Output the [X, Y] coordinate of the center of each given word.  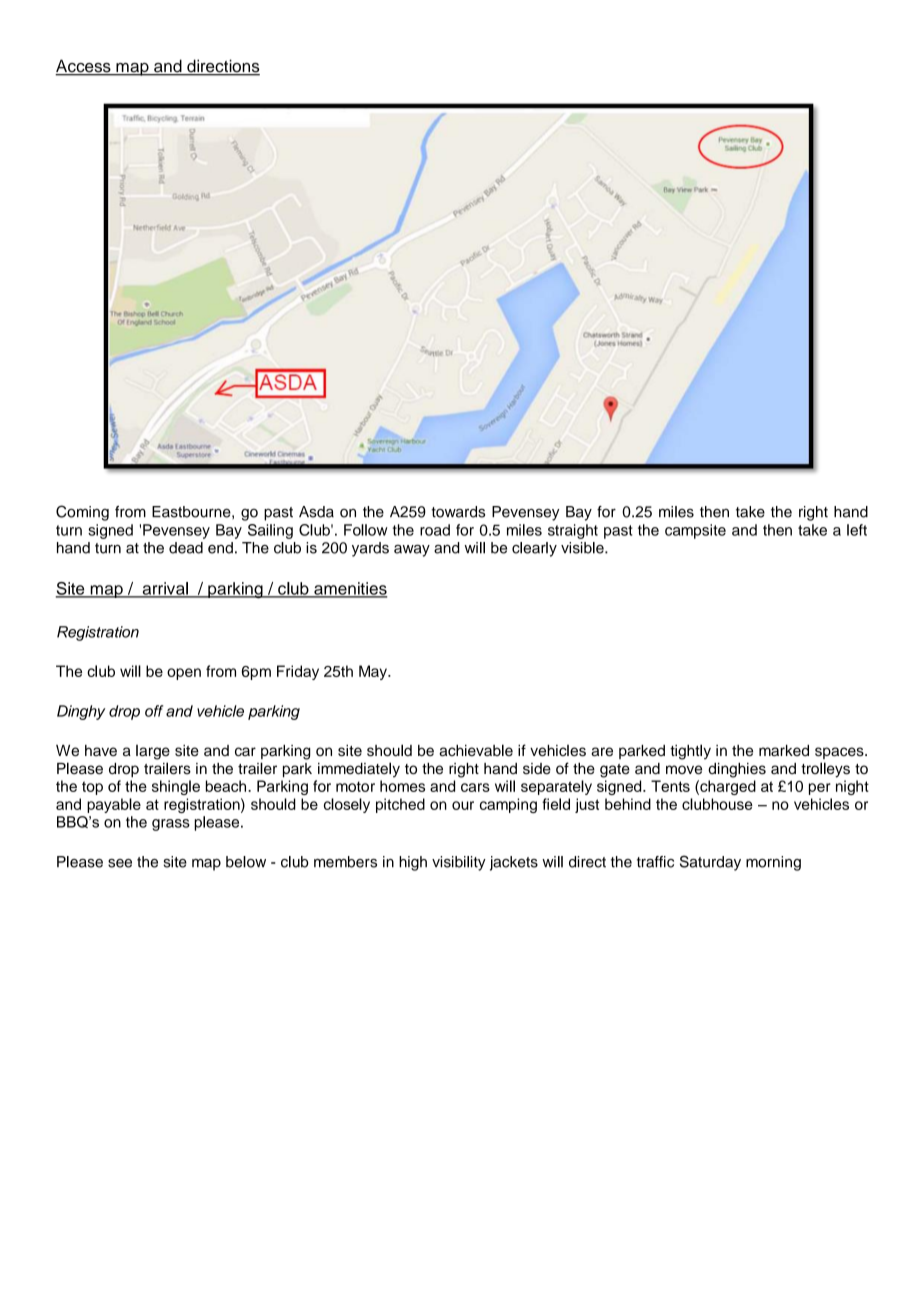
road [435, 530]
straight [573, 531]
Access [84, 67]
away [412, 551]
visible [583, 548]
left [857, 530]
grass [171, 825]
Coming [82, 513]
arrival [165, 589]
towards [458, 512]
